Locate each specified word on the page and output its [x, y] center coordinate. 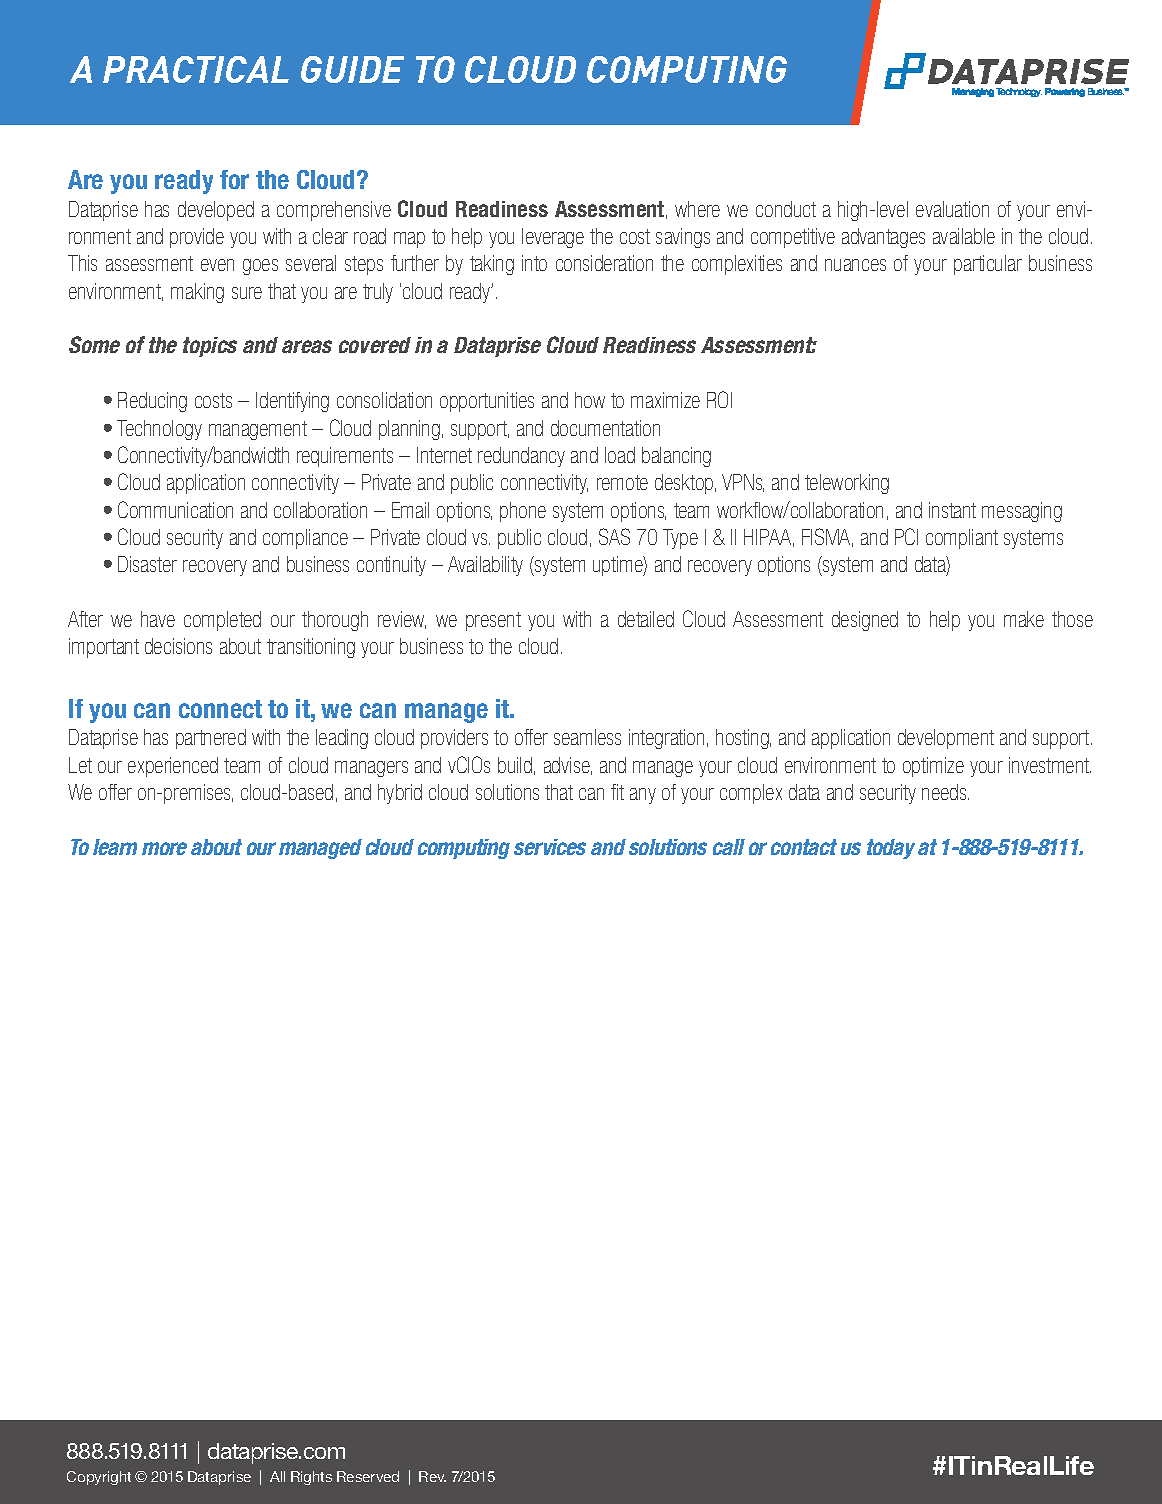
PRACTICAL [196, 69]
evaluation [952, 209]
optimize [933, 767]
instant [952, 510]
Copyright [99, 1478]
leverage [553, 238]
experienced [173, 767]
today [891, 849]
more [164, 848]
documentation [605, 428]
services [550, 847]
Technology [159, 430]
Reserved [368, 1476]
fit [617, 792]
